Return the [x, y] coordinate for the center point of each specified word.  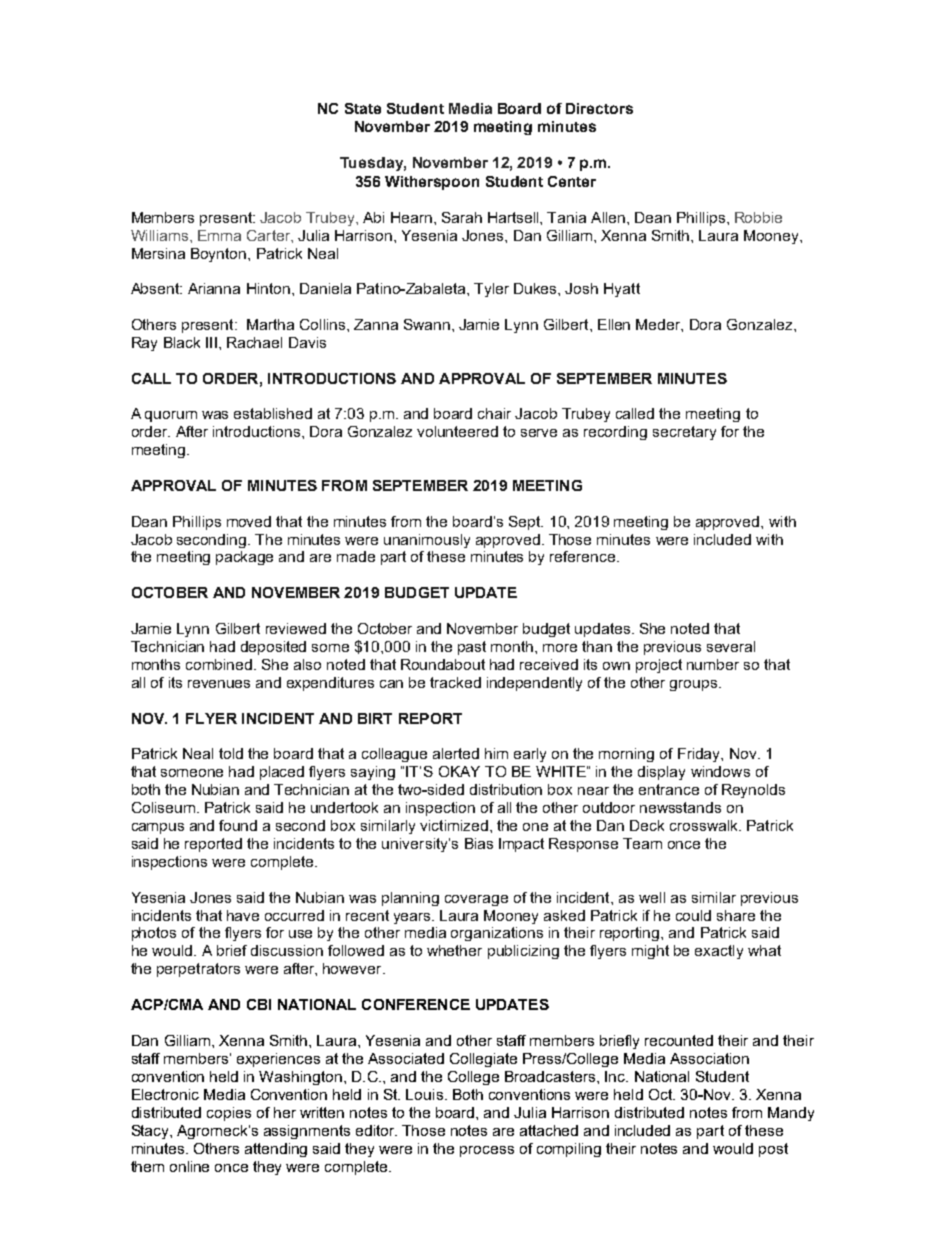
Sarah [462, 217]
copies [229, 1114]
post [773, 1150]
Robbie [758, 217]
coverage [476, 900]
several [731, 646]
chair [494, 413]
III [211, 342]
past [472, 648]
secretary [684, 433]
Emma [219, 235]
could [693, 915]
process [487, 1151]
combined [220, 664]
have [243, 915]
